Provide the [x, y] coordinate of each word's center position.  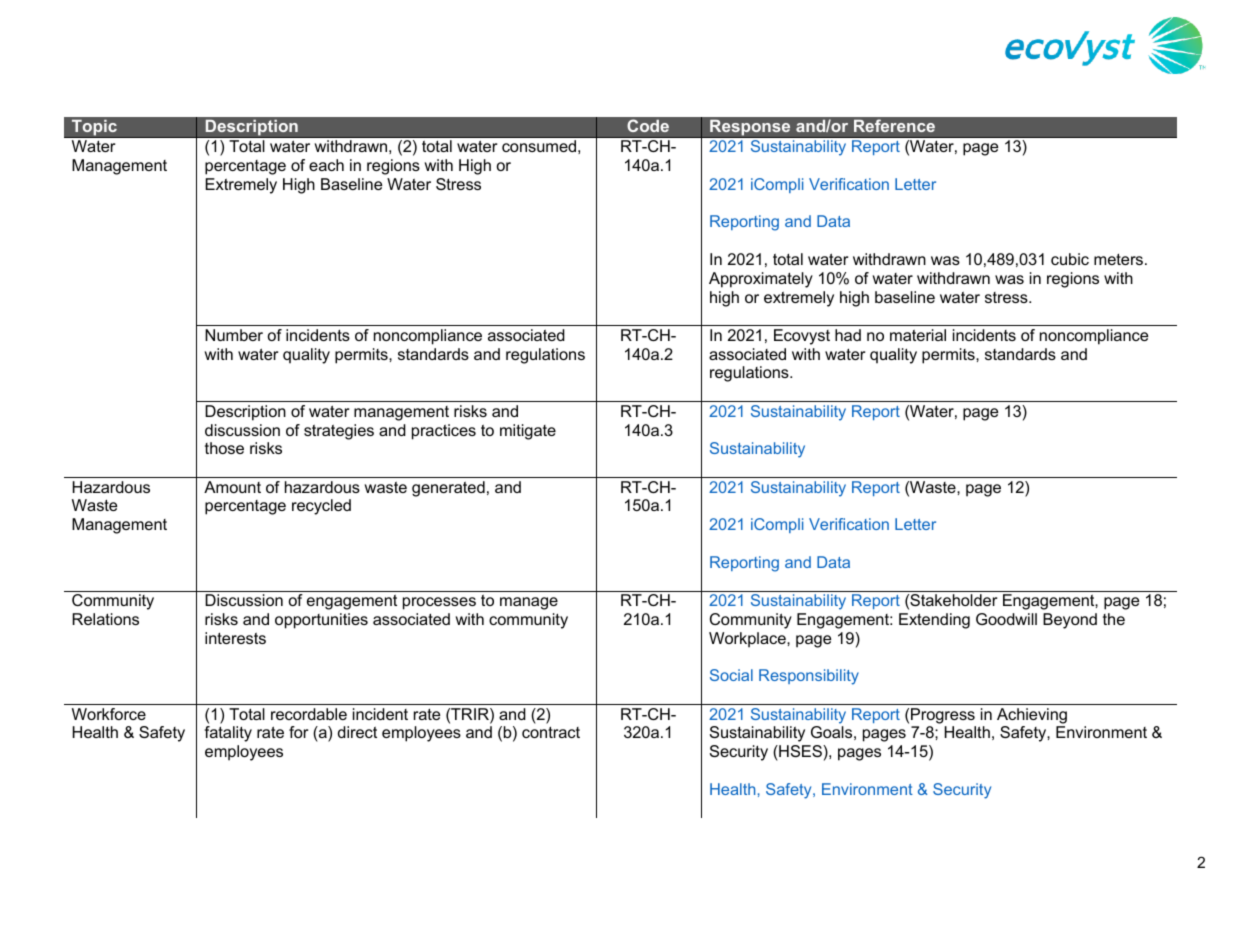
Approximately [761, 280]
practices [444, 432]
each [326, 165]
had [848, 335]
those [224, 448]
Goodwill [1006, 619]
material [918, 335]
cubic [1070, 259]
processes [439, 603]
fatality [228, 734]
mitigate [528, 432]
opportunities [321, 621]
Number [234, 335]
